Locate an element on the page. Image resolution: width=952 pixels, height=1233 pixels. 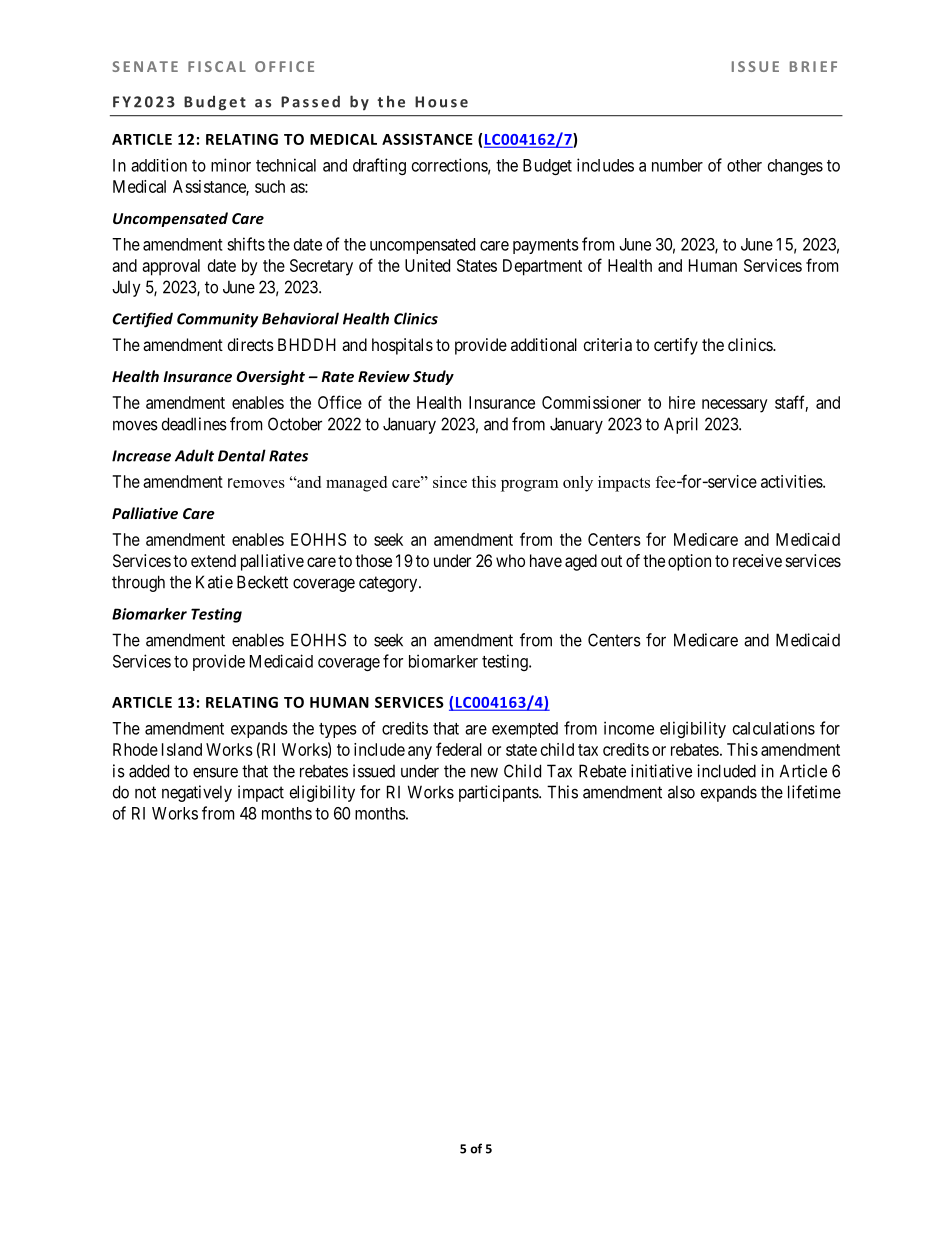
Katie is located at coordinates (214, 582).
